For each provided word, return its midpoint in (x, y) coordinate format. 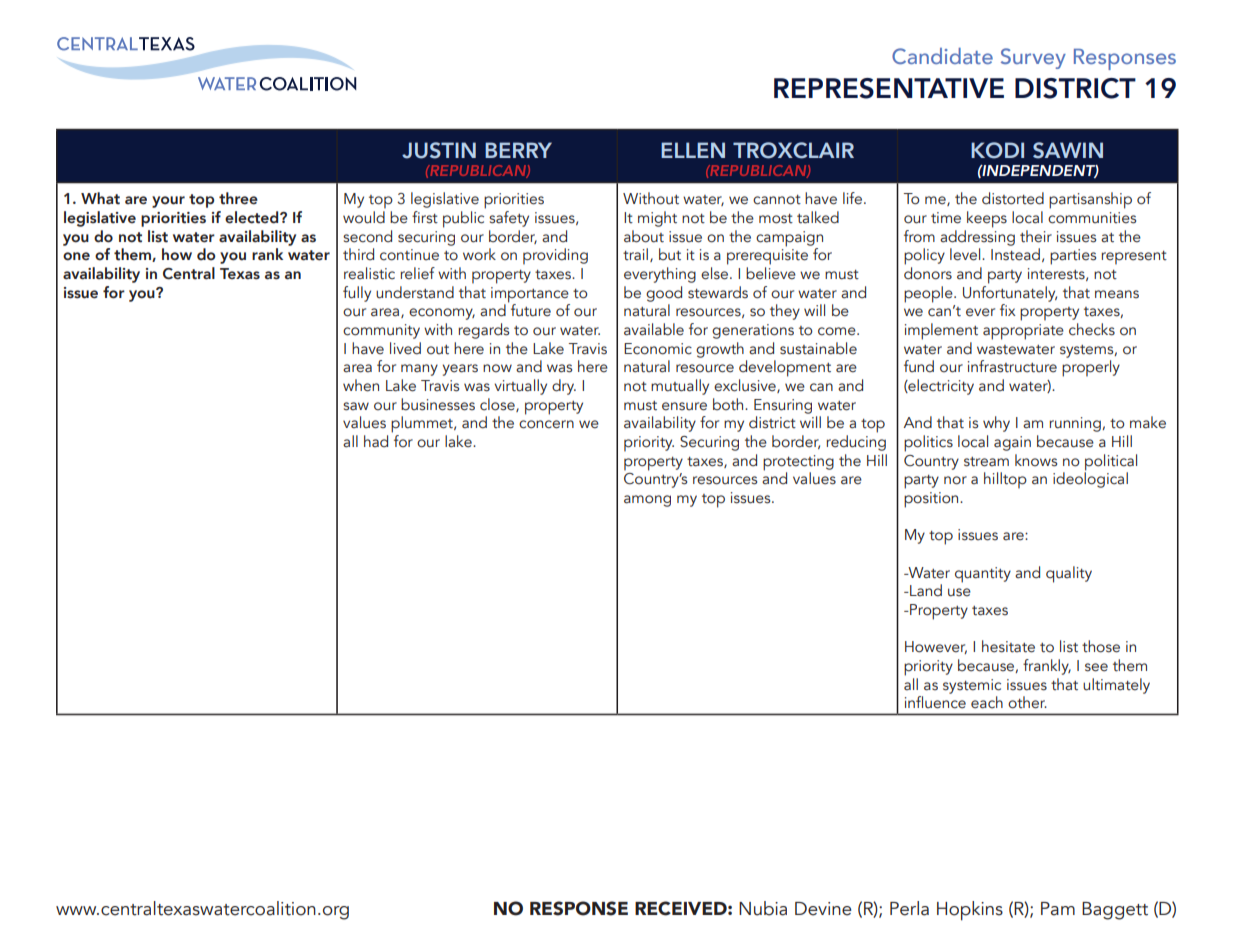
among (647, 501)
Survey (1033, 58)
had (376, 441)
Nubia (763, 908)
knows (1036, 460)
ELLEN (693, 150)
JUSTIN (439, 150)
